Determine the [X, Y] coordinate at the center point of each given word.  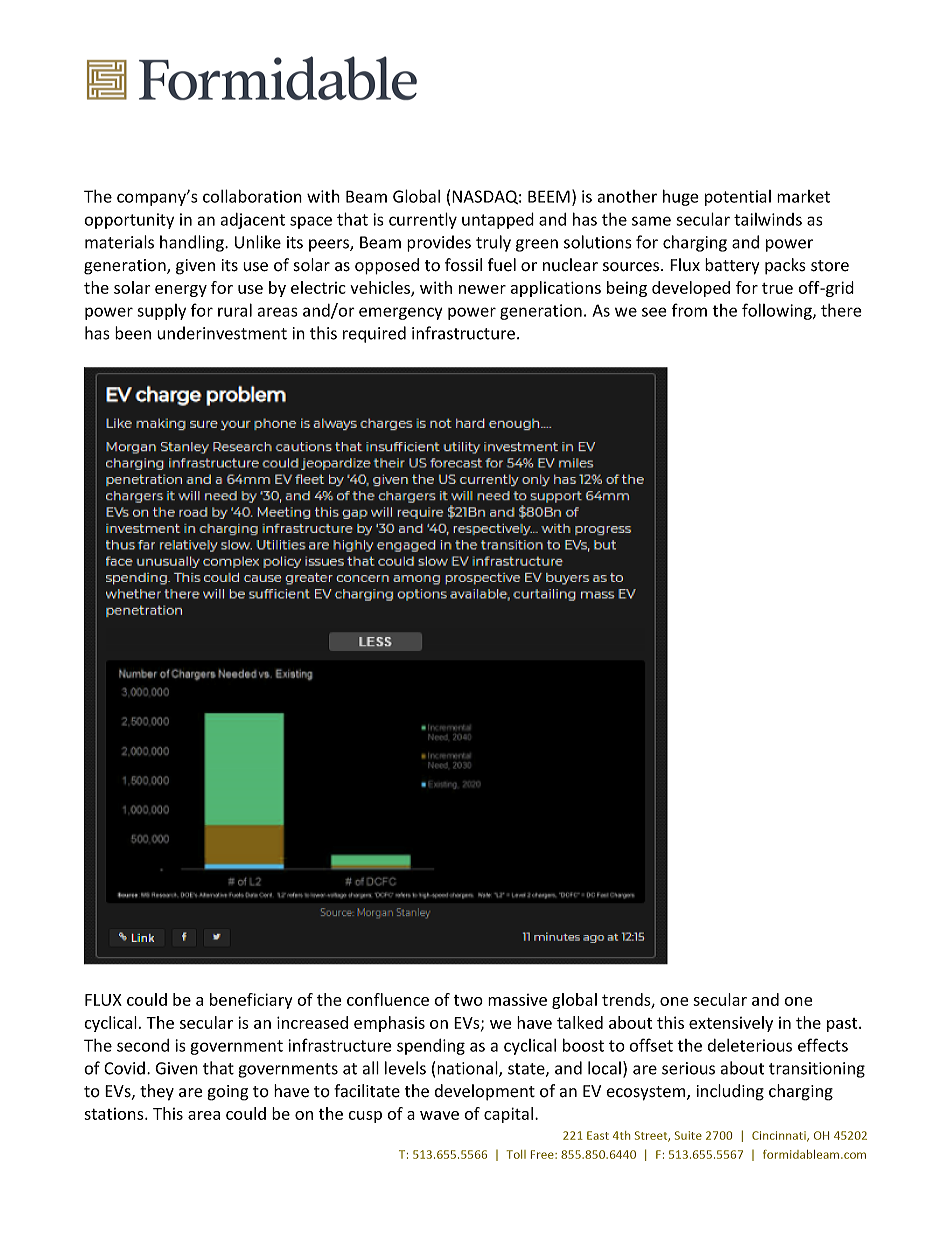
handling [193, 243]
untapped [498, 220]
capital [510, 1115]
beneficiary [251, 1001]
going [228, 1093]
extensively [731, 1024]
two [468, 1000]
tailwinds [768, 219]
